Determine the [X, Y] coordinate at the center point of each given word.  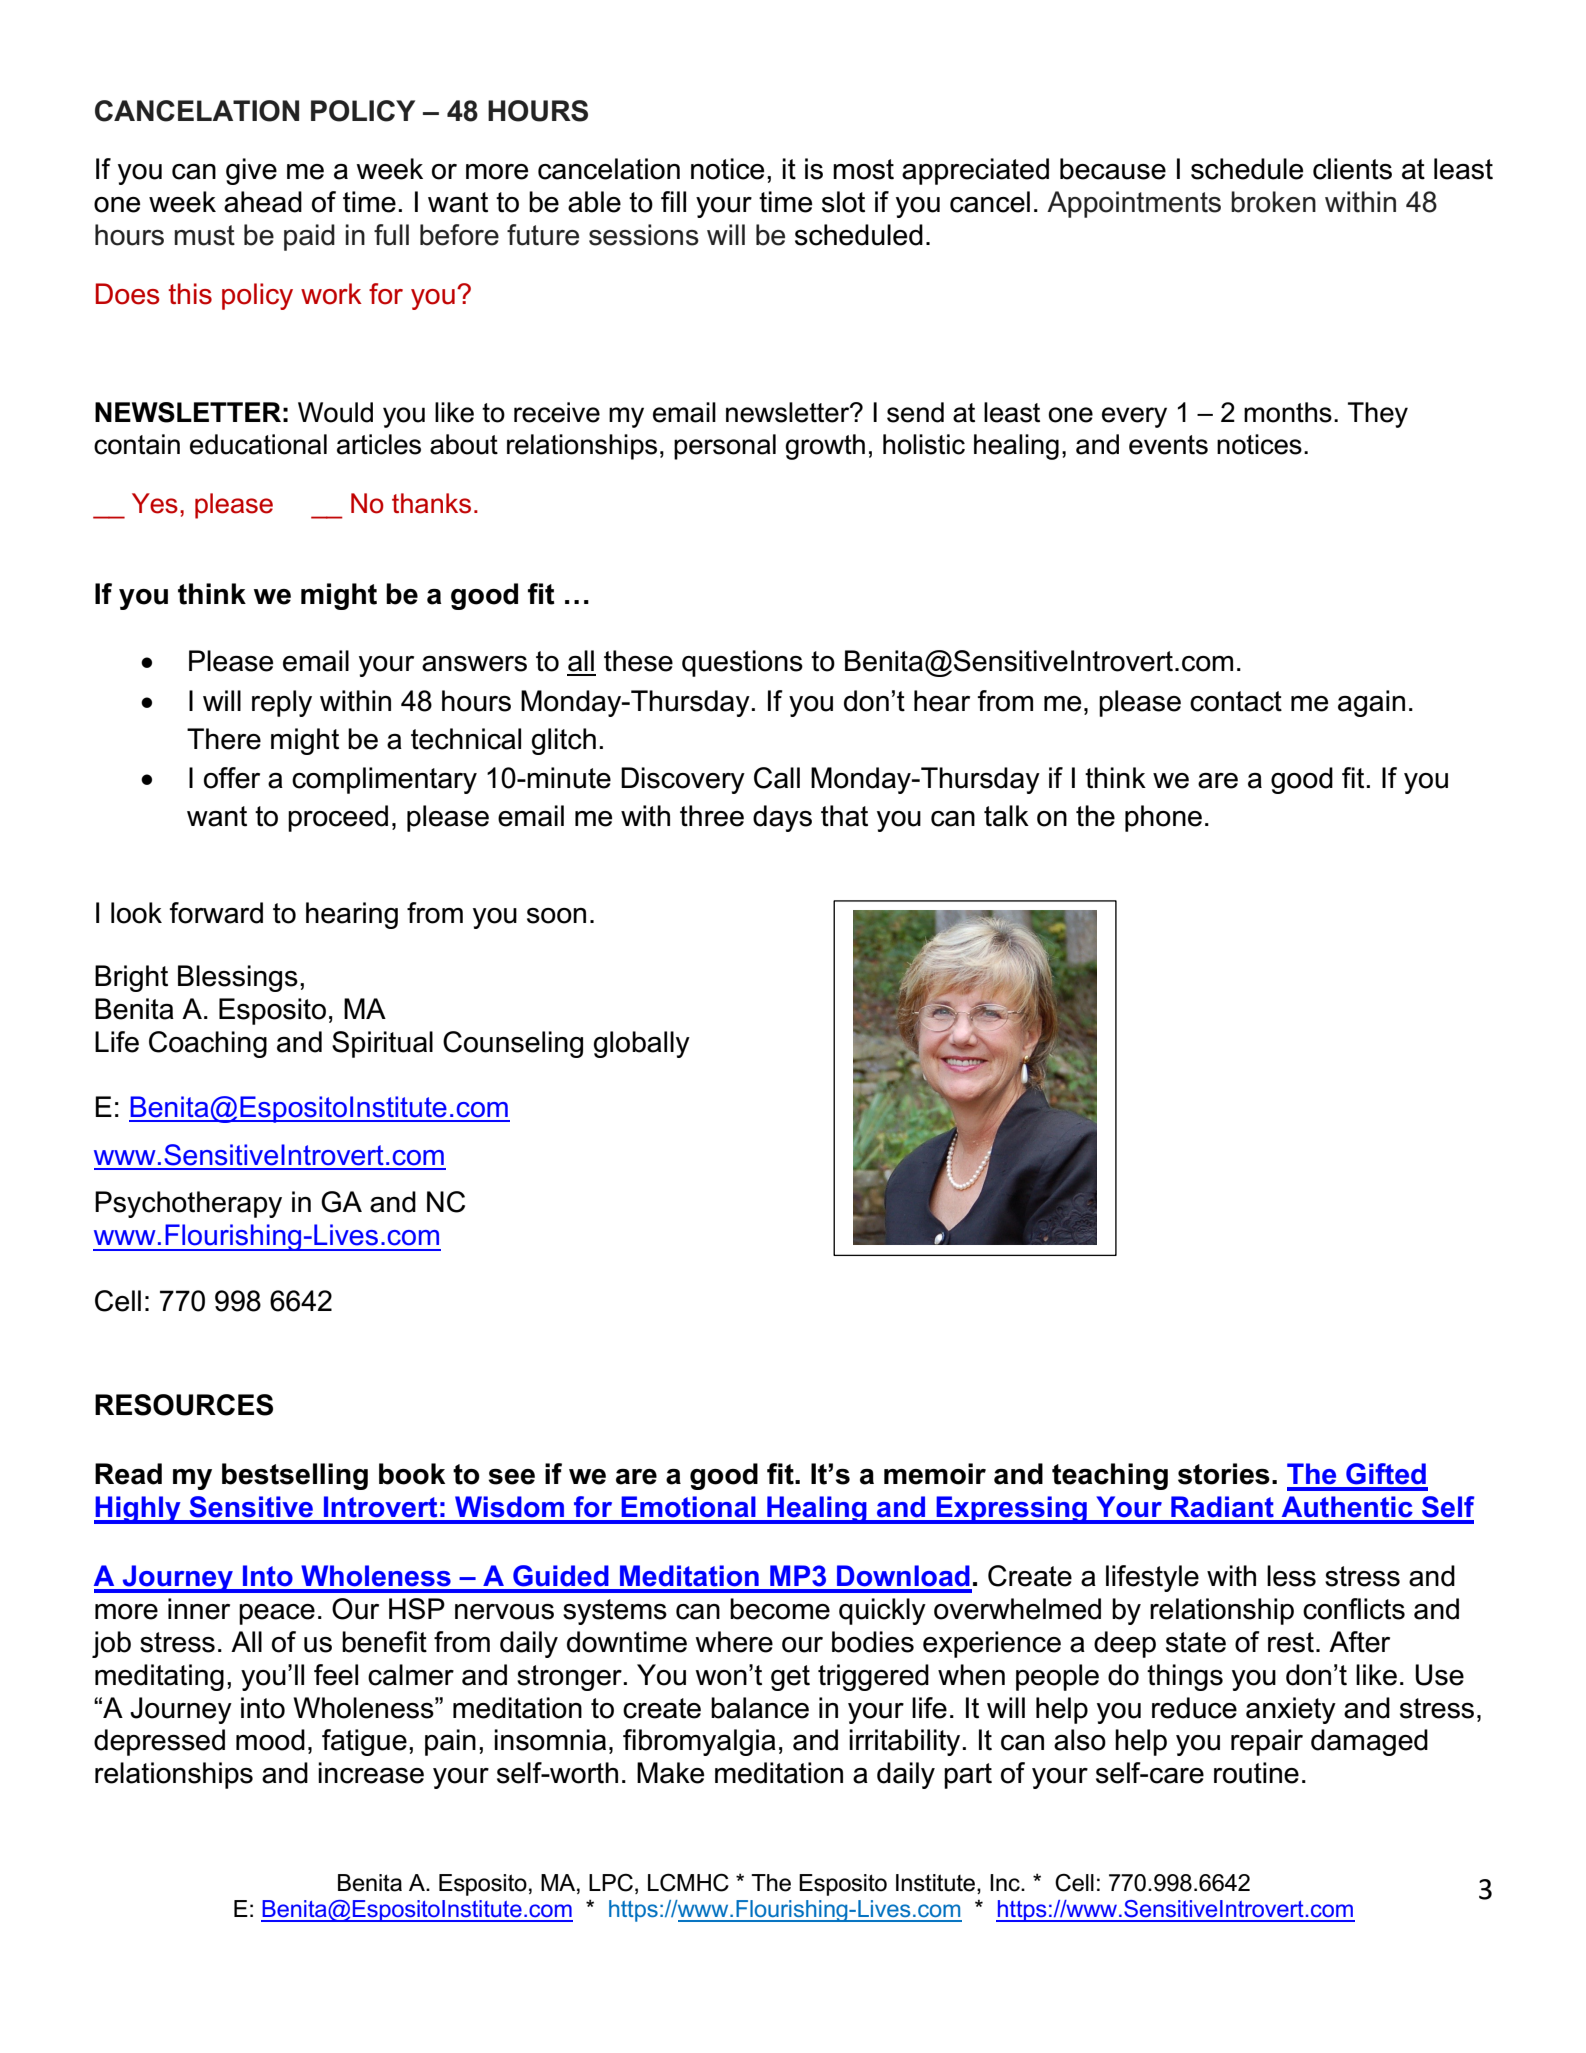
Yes [155, 503]
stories [1224, 1474]
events [1168, 445]
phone [1163, 818]
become [780, 1609]
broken [1273, 202]
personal [725, 447]
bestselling [295, 1476]
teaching [1110, 1476]
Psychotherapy [188, 1204]
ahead [263, 202]
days [782, 818]
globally [641, 1044]
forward [216, 913]
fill [673, 201]
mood [270, 1740]
